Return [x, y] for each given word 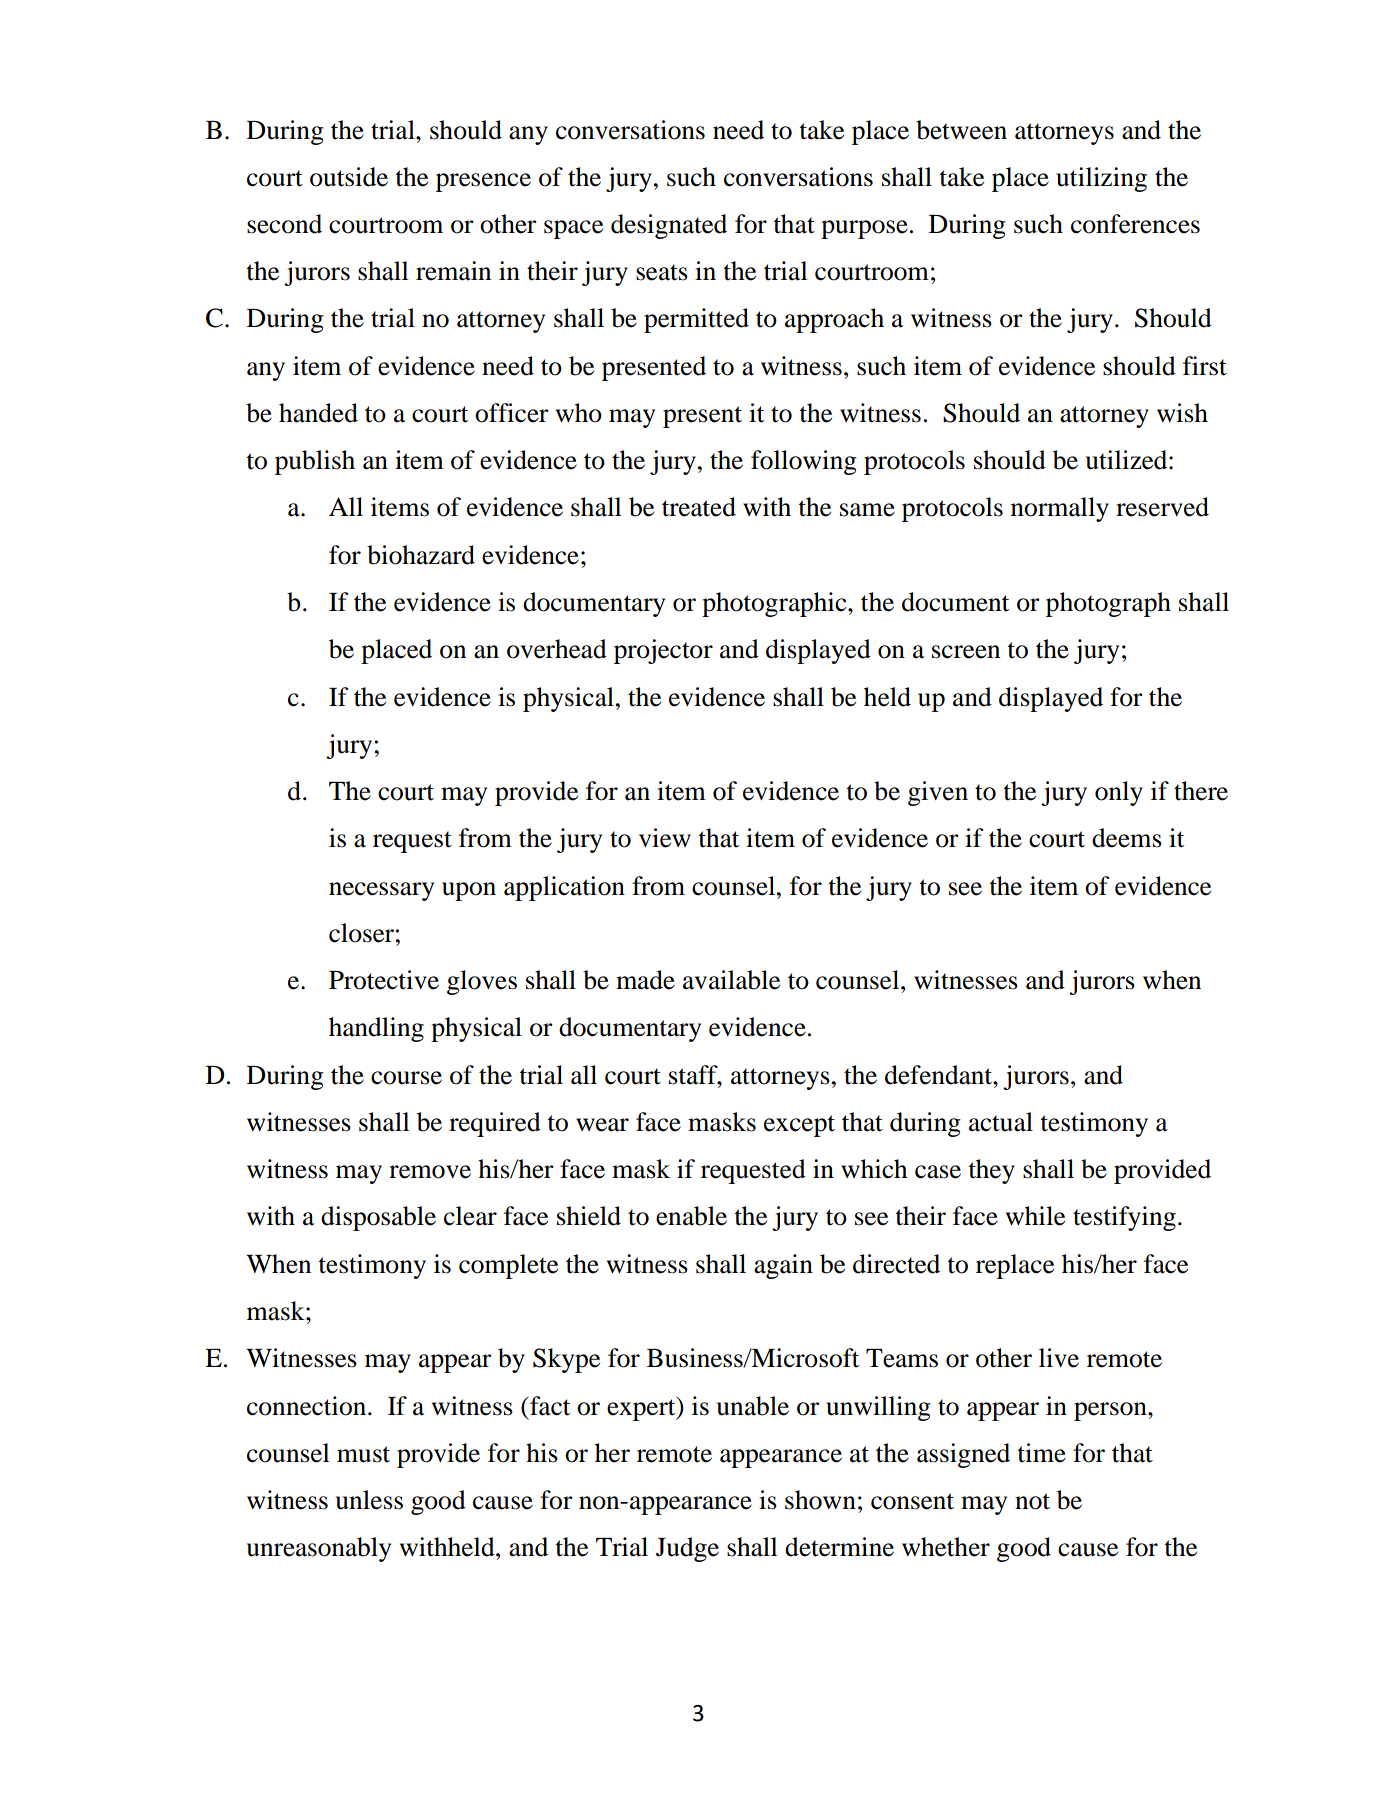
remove [430, 1172]
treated [699, 507]
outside [349, 177]
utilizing [1101, 179]
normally [1060, 509]
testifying [1124, 1218]
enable [691, 1216]
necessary [381, 891]
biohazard [421, 555]
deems [1127, 838]
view [665, 838]
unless [369, 1500]
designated [669, 226]
